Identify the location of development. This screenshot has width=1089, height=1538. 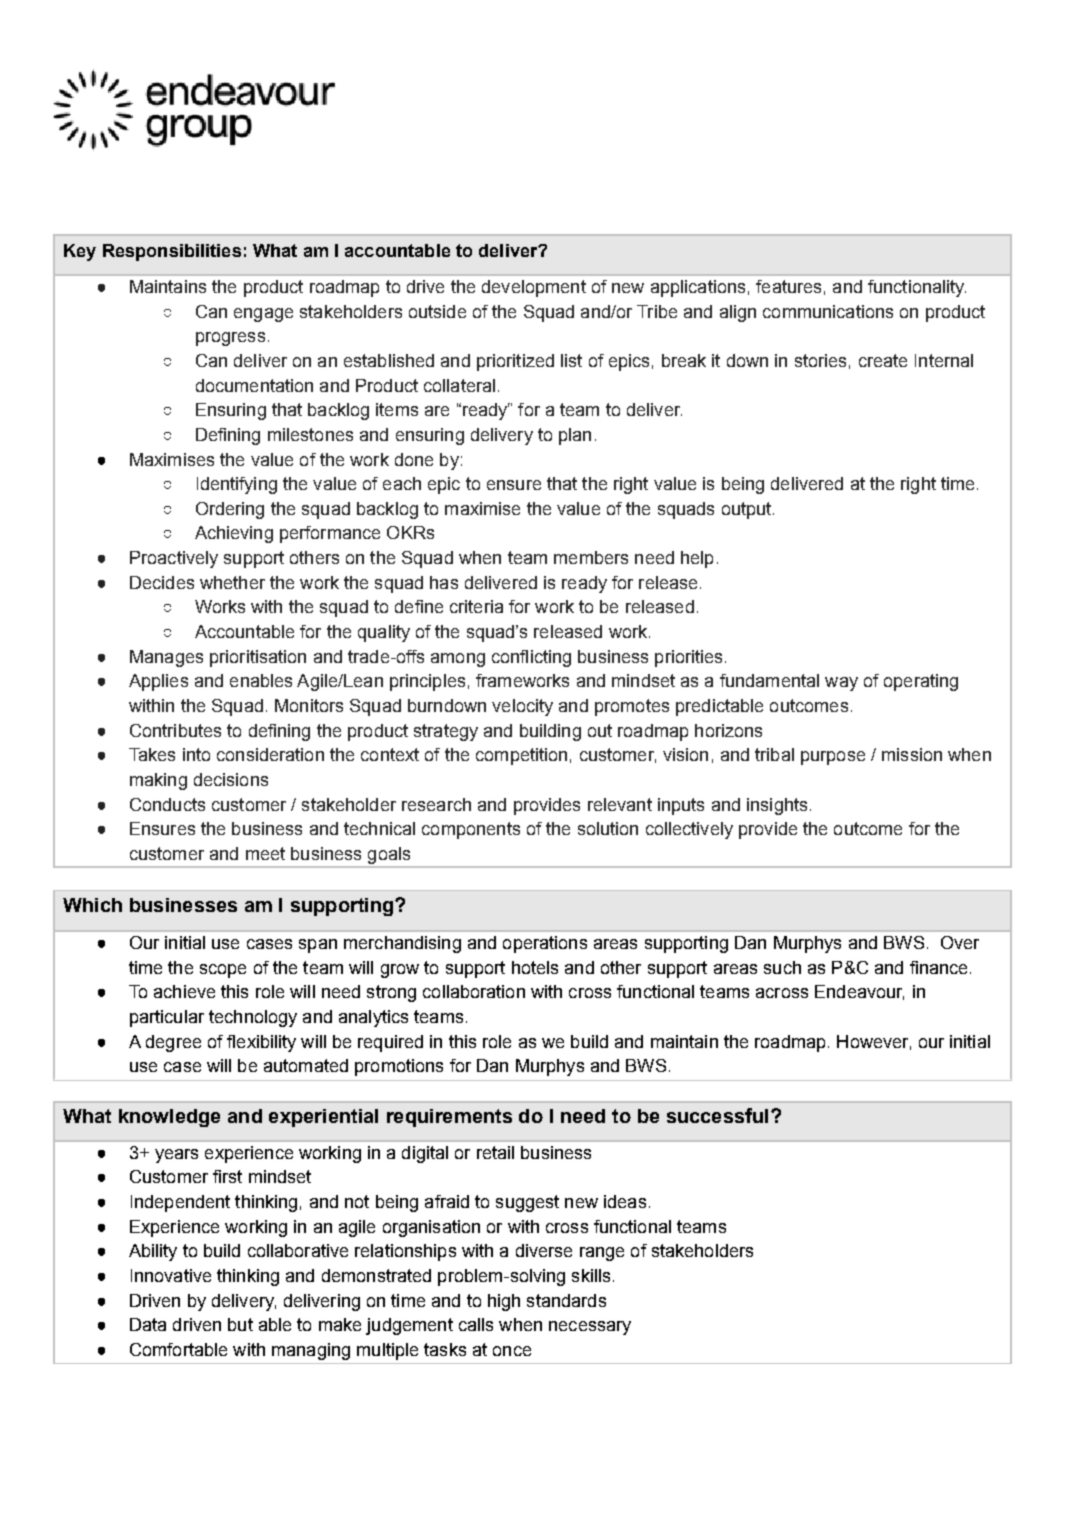
(534, 288).
